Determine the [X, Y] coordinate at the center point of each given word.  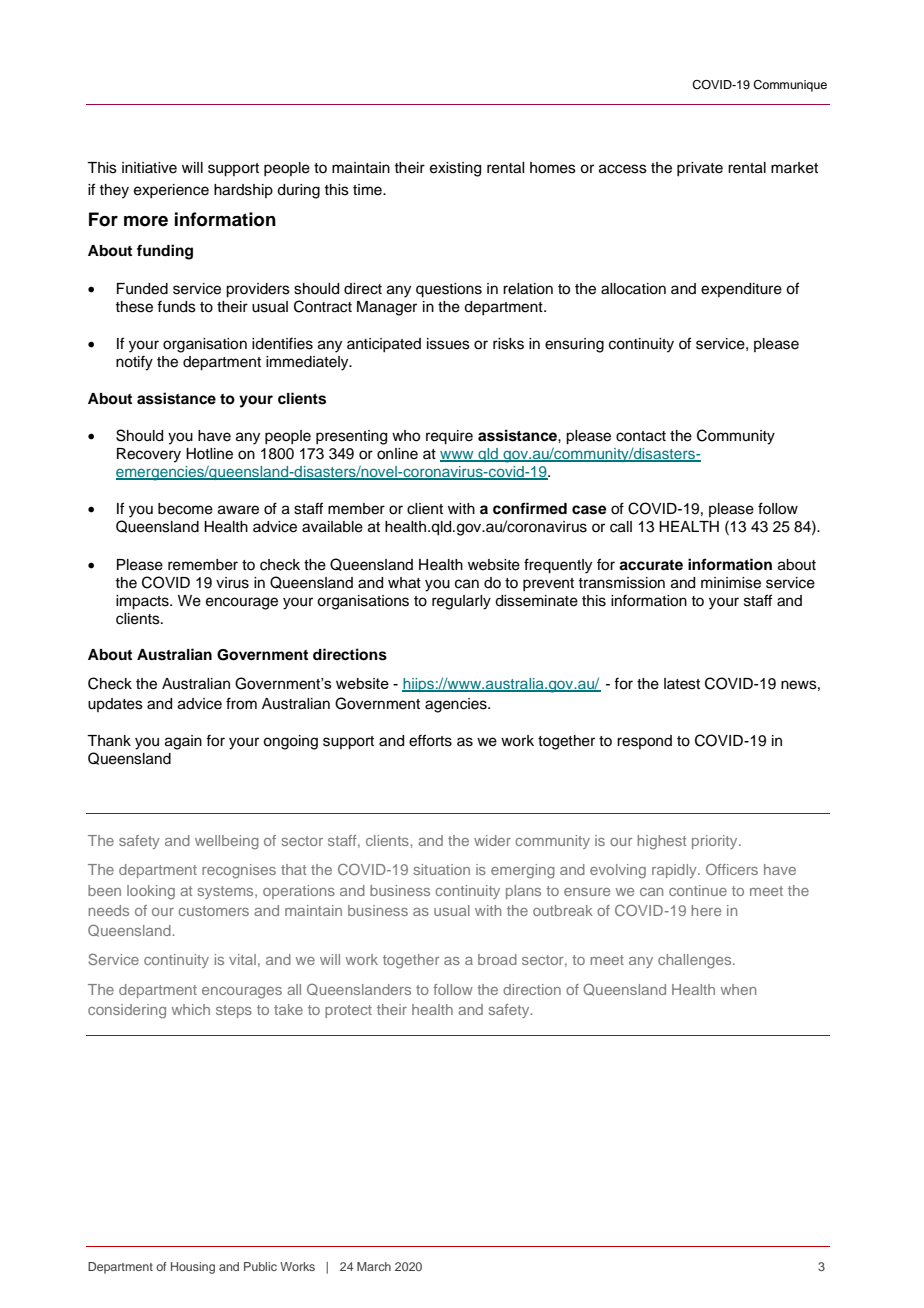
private [700, 169]
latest [682, 684]
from [241, 703]
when [738, 989]
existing [455, 169]
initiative [149, 168]
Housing [193, 1268]
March [374, 1266]
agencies [457, 705]
